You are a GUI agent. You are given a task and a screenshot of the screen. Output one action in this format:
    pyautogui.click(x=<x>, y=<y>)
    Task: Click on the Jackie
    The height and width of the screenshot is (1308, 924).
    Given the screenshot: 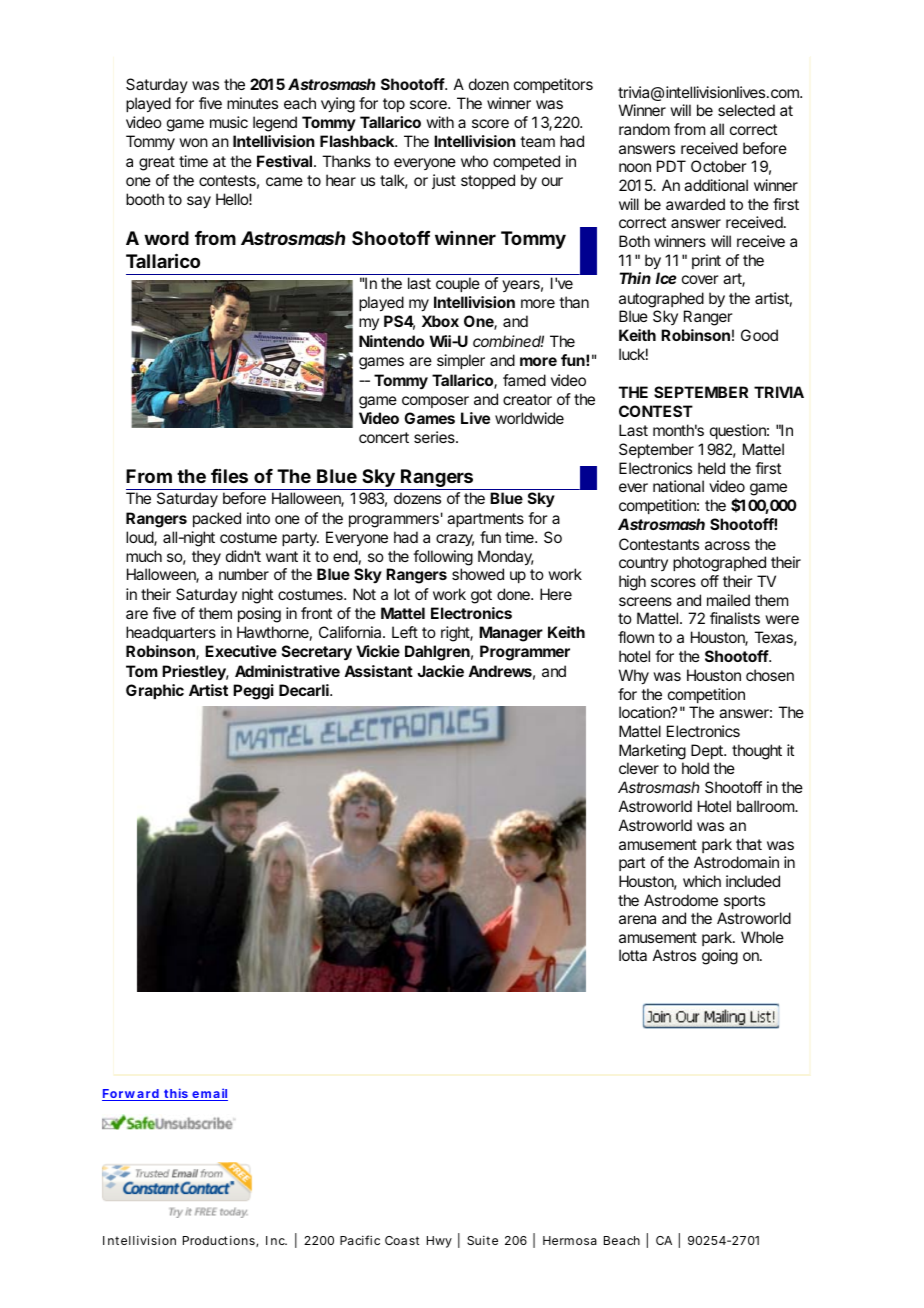 What is the action you would take?
    pyautogui.click(x=440, y=671)
